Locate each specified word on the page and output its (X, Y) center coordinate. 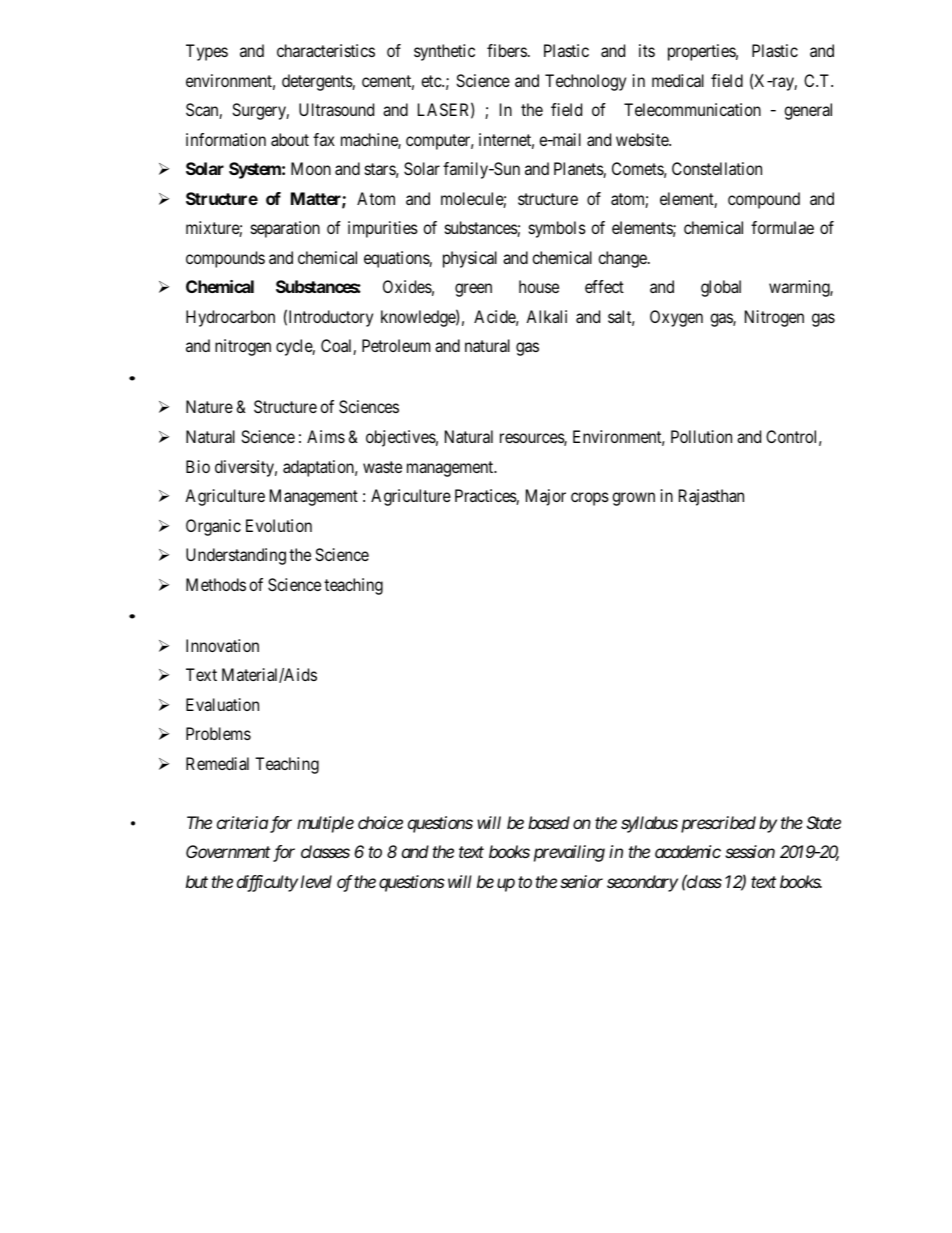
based (549, 822)
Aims (326, 436)
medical (678, 80)
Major (546, 497)
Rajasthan (711, 497)
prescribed (718, 824)
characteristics (326, 50)
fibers (507, 50)
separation (285, 229)
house (539, 286)
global (721, 288)
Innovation (222, 645)
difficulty (267, 883)
